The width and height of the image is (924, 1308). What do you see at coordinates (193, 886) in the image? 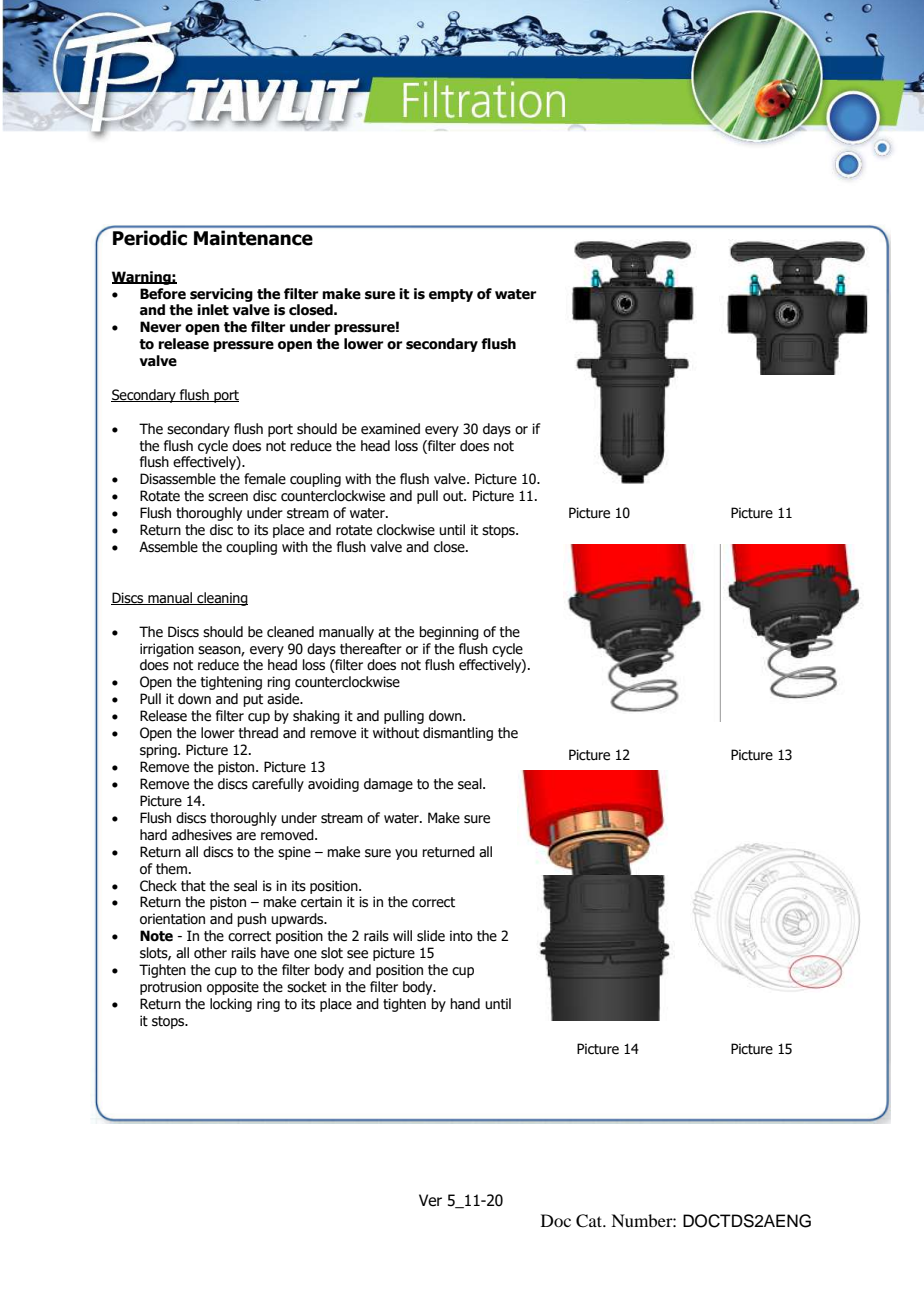
I see `that` at bounding box center [193, 886].
